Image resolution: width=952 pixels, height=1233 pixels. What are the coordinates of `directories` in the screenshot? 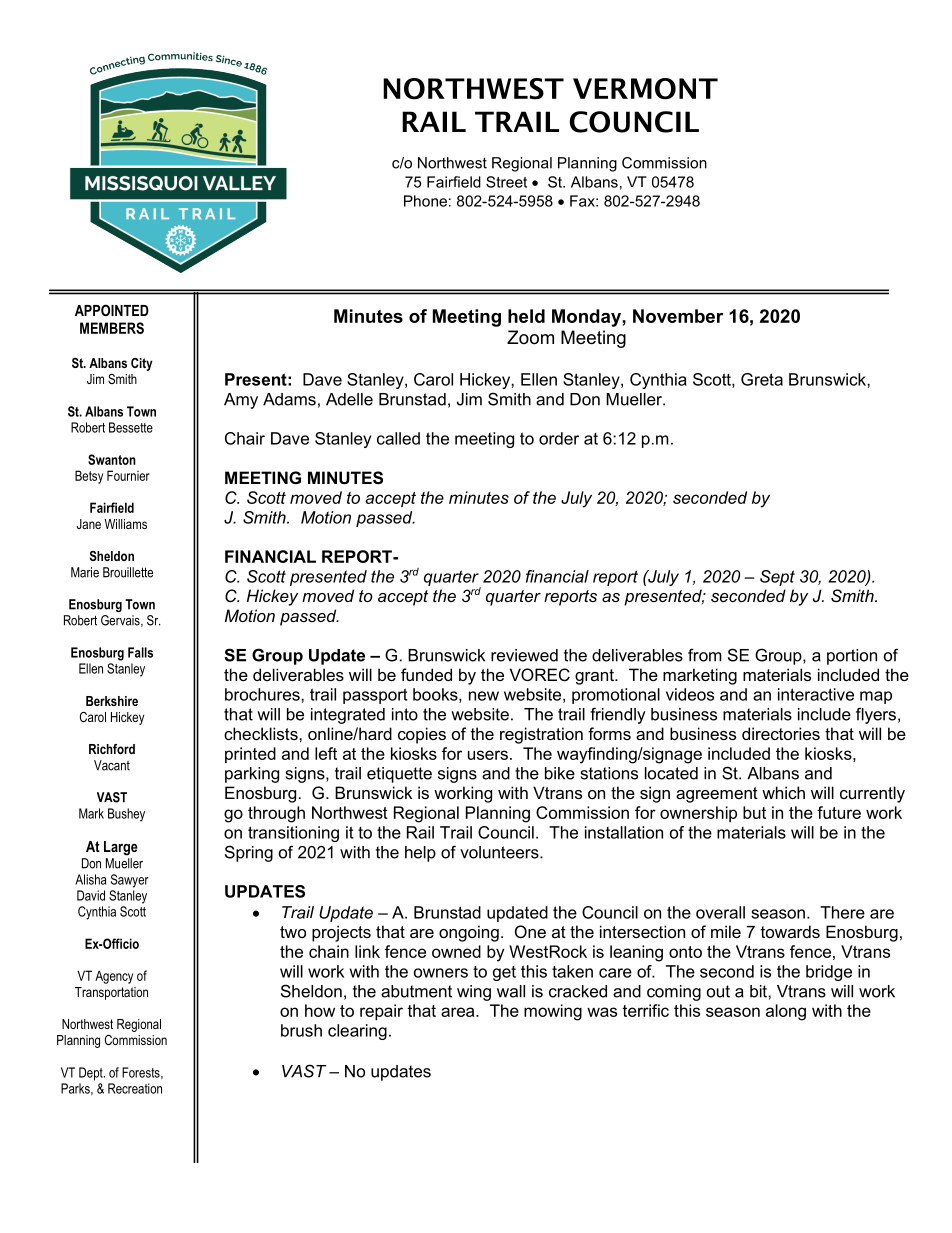 It's located at (781, 733).
